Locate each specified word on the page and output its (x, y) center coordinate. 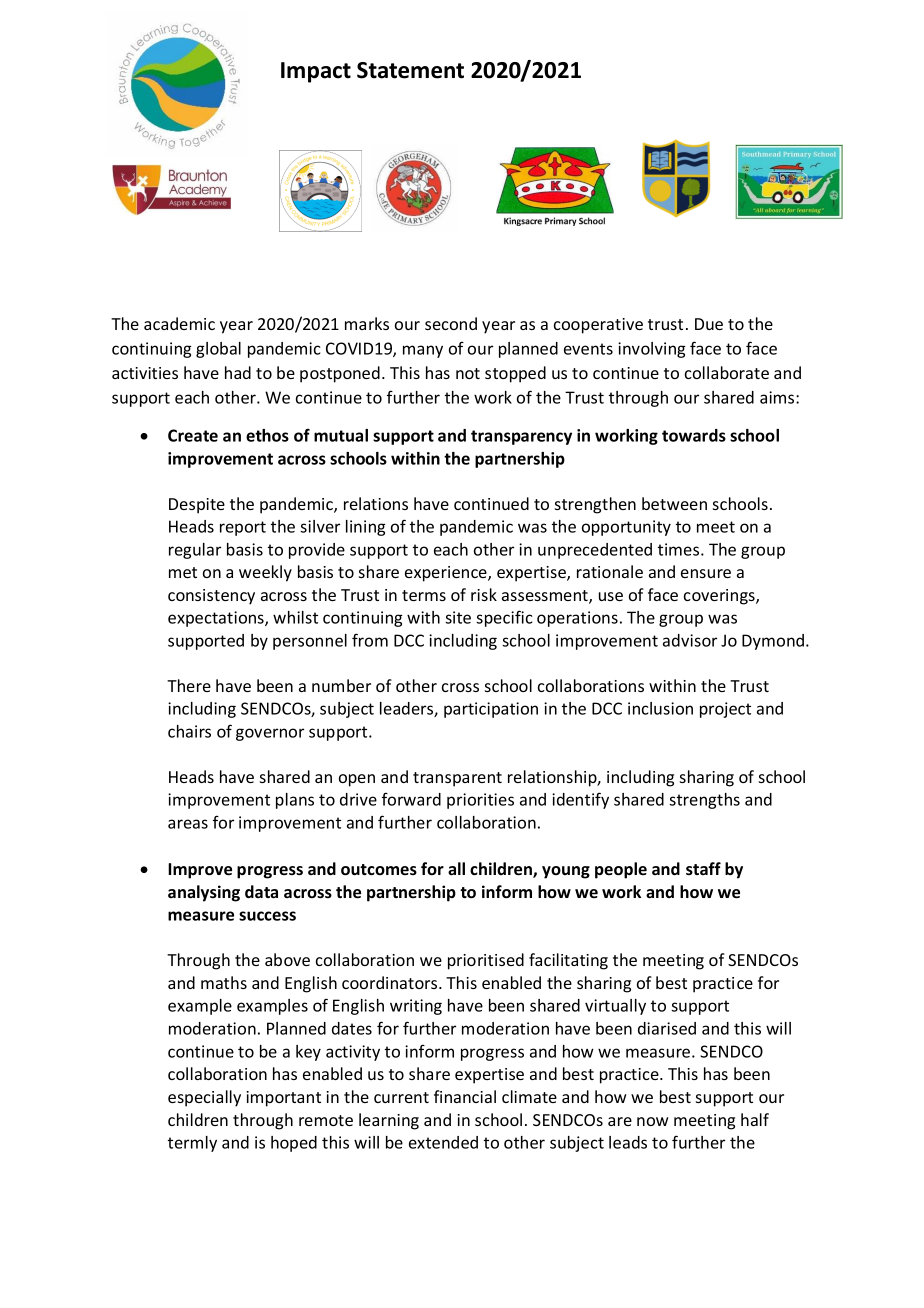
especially (204, 1098)
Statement (410, 70)
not (468, 373)
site (458, 617)
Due (709, 324)
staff (703, 868)
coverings (720, 597)
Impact (316, 72)
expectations (217, 619)
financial (465, 1096)
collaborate (727, 372)
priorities (480, 801)
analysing (204, 893)
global (218, 350)
